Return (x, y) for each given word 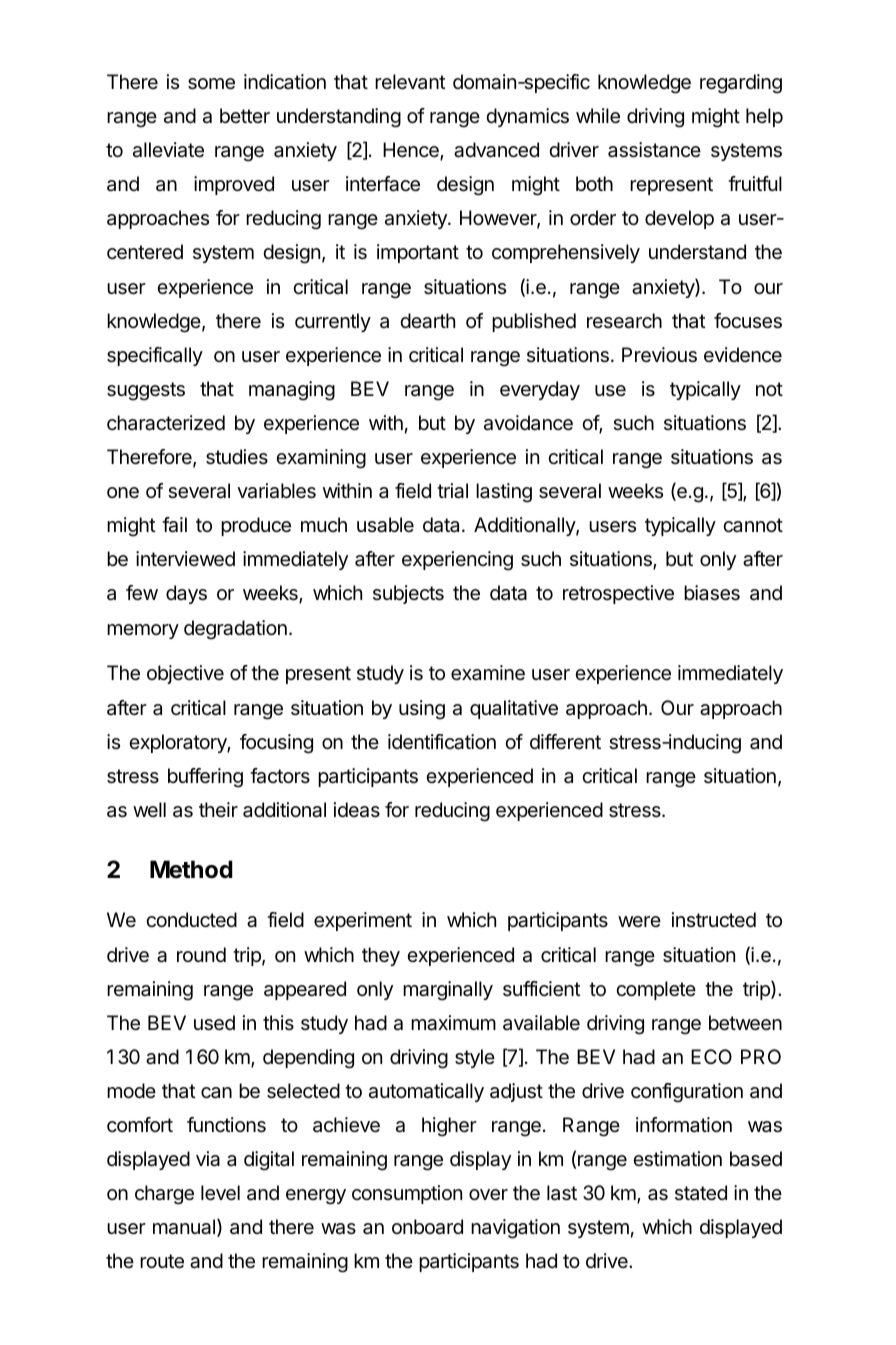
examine (488, 673)
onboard (427, 1227)
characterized (166, 423)
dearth (427, 321)
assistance (654, 150)
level (220, 1193)
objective (185, 674)
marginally (448, 991)
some (211, 84)
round (201, 954)
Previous (659, 355)
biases (712, 593)
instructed (714, 919)
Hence (412, 151)
